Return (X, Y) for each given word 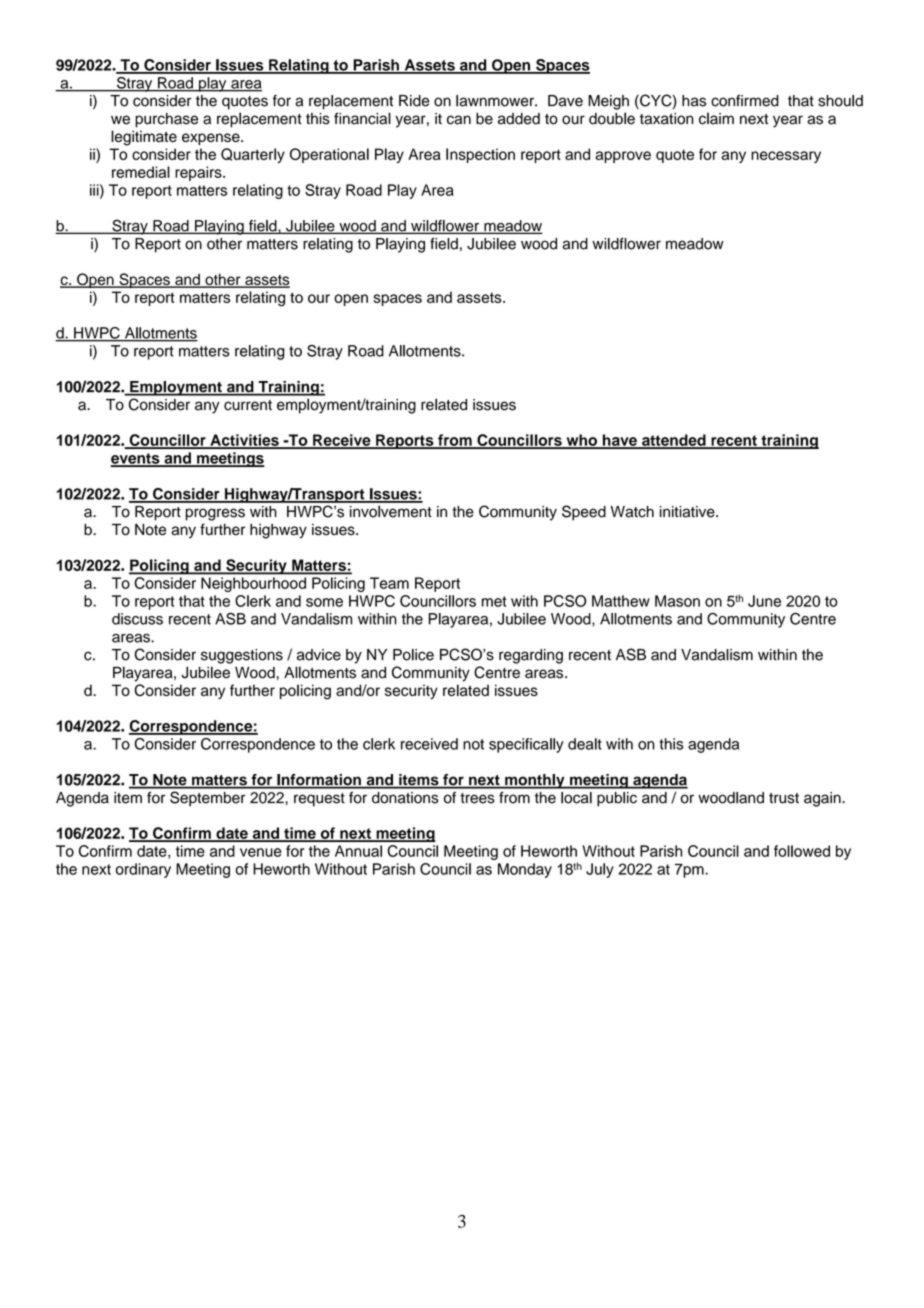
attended (674, 441)
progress (215, 514)
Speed (584, 513)
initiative (688, 512)
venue (261, 852)
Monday (525, 870)
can (459, 120)
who (581, 441)
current (248, 405)
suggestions (242, 656)
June (764, 601)
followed (802, 851)
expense (212, 139)
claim (716, 118)
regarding (531, 656)
